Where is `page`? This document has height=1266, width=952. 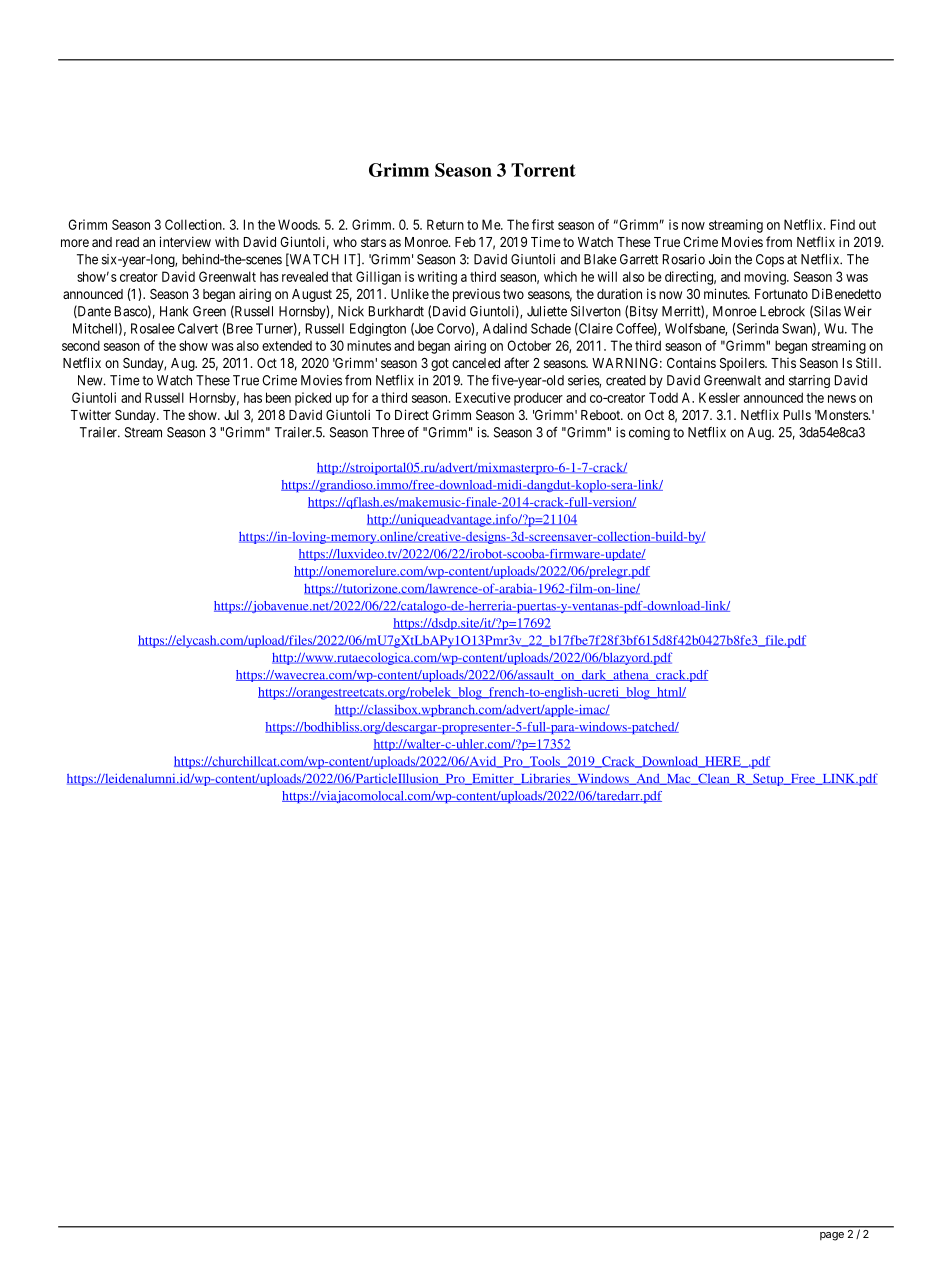 page is located at coordinates (832, 1236).
